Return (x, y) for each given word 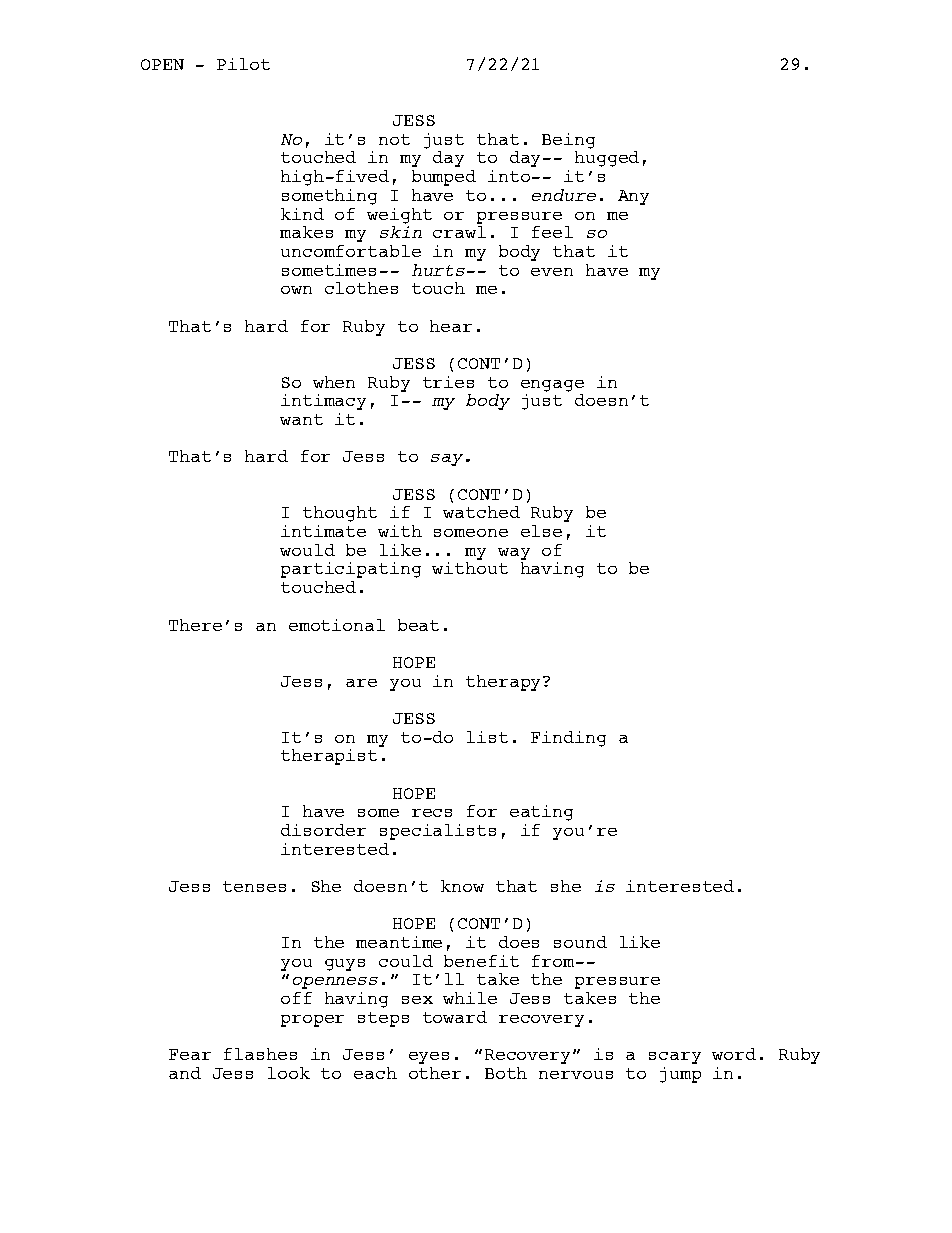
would (307, 550)
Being (568, 141)
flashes (260, 1054)
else (541, 531)
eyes (429, 1058)
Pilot (243, 64)
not (394, 139)
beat (418, 625)
